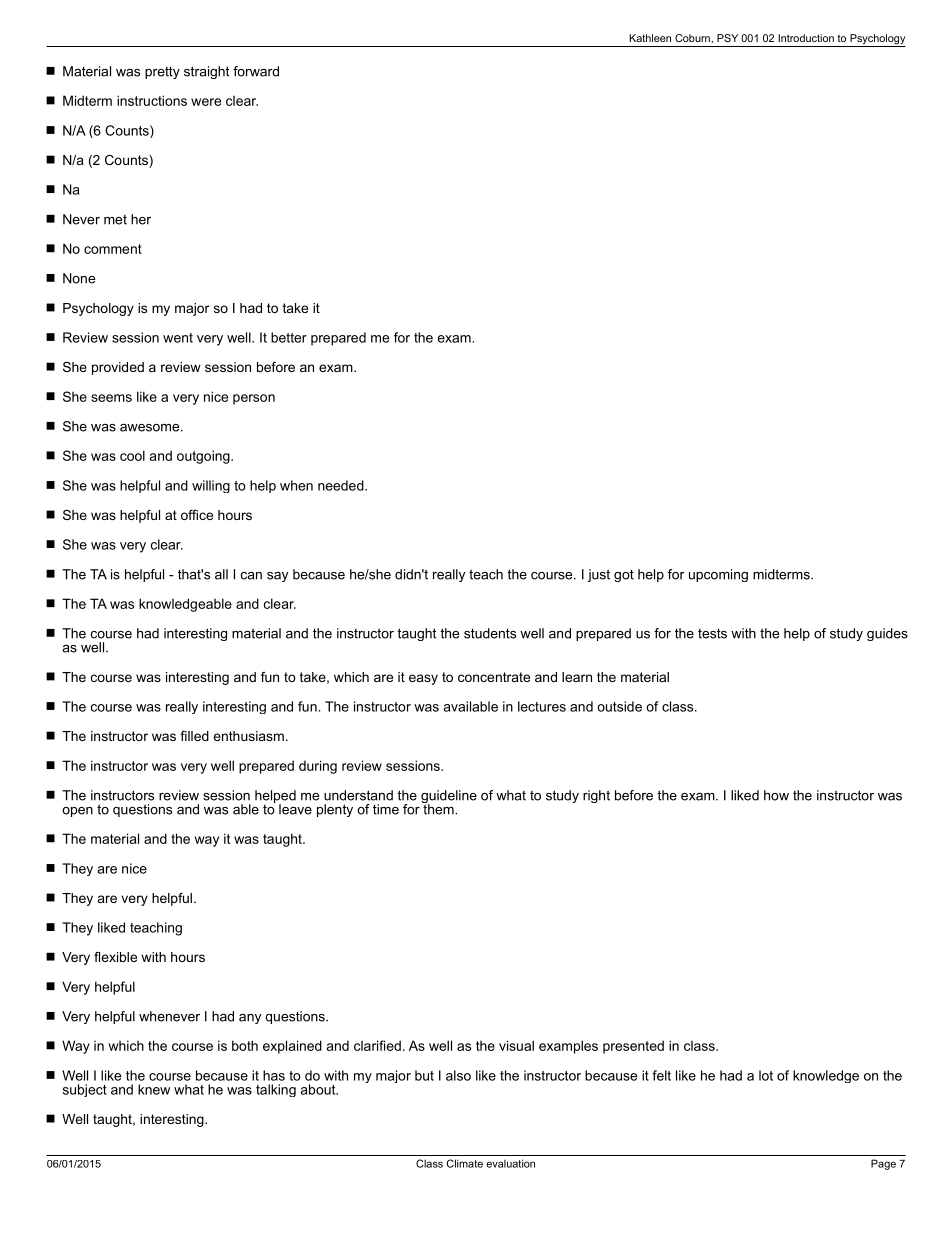 The width and height of the document is (952, 1233). Describe the element at coordinates (251, 576) in the document. I see `can` at that location.
